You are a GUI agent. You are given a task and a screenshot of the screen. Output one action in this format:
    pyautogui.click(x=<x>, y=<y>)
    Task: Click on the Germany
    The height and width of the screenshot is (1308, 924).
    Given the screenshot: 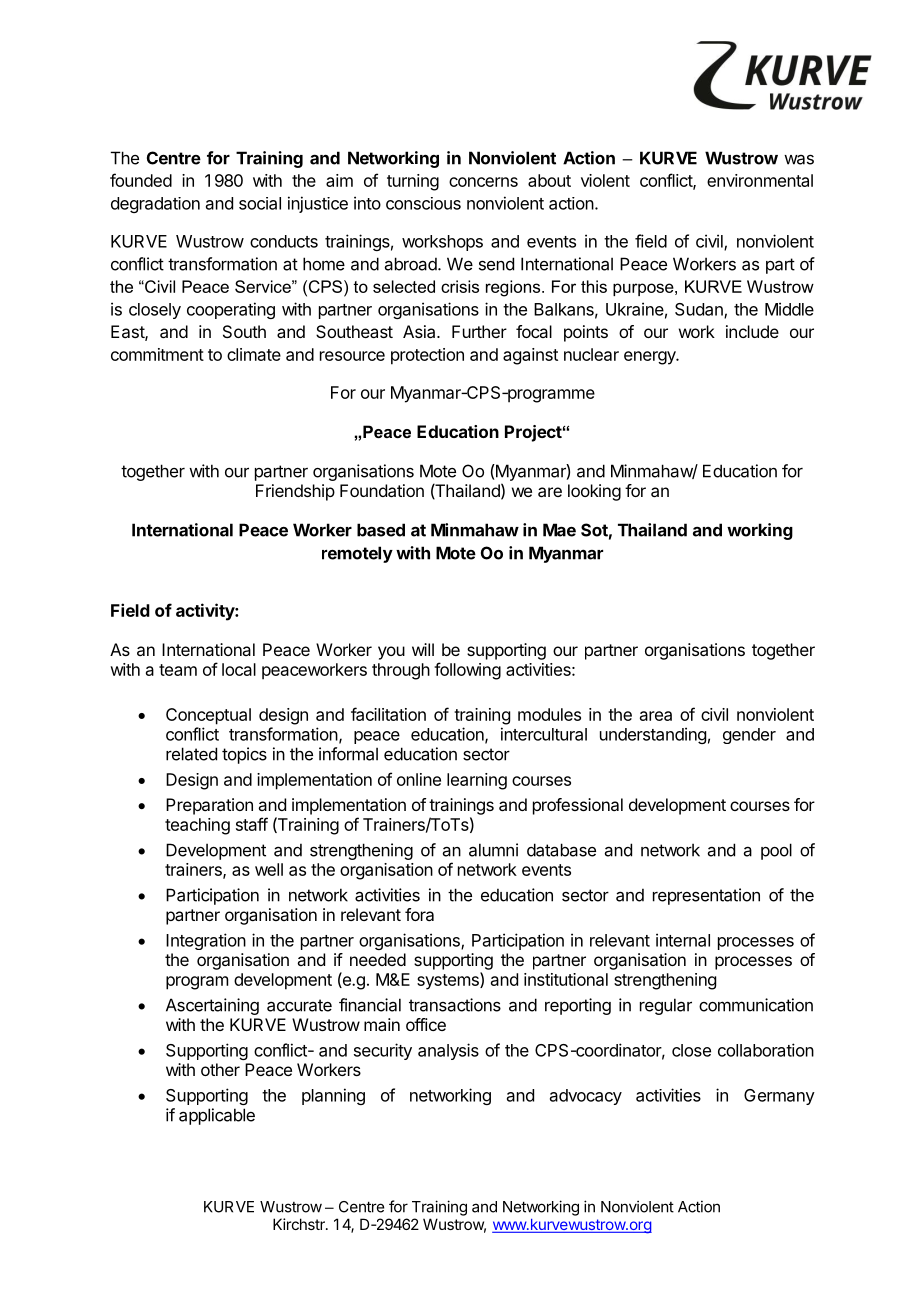 What is the action you would take?
    pyautogui.click(x=779, y=1097)
